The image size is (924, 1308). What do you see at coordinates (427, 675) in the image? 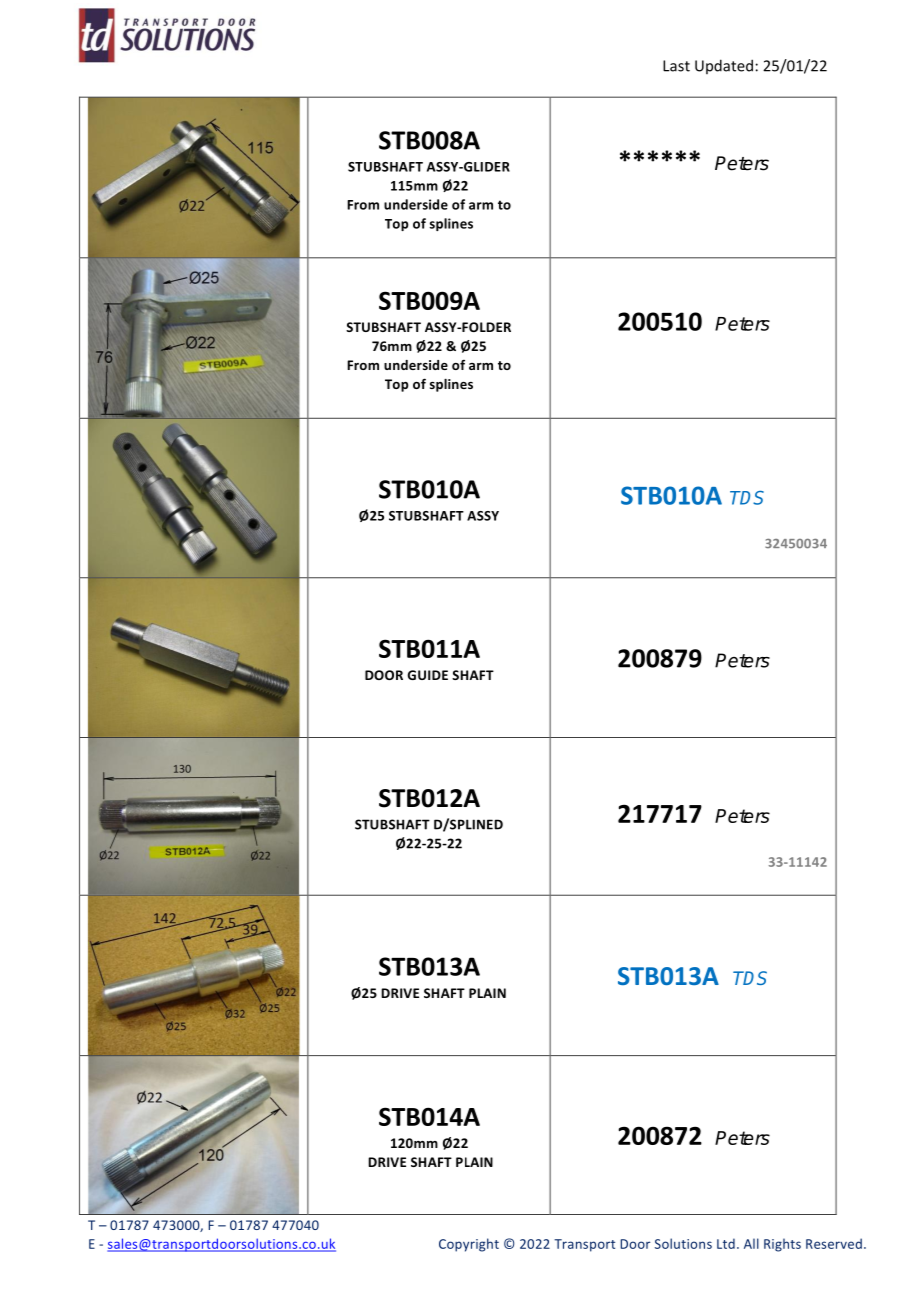
I see `GUIDE` at bounding box center [427, 675].
